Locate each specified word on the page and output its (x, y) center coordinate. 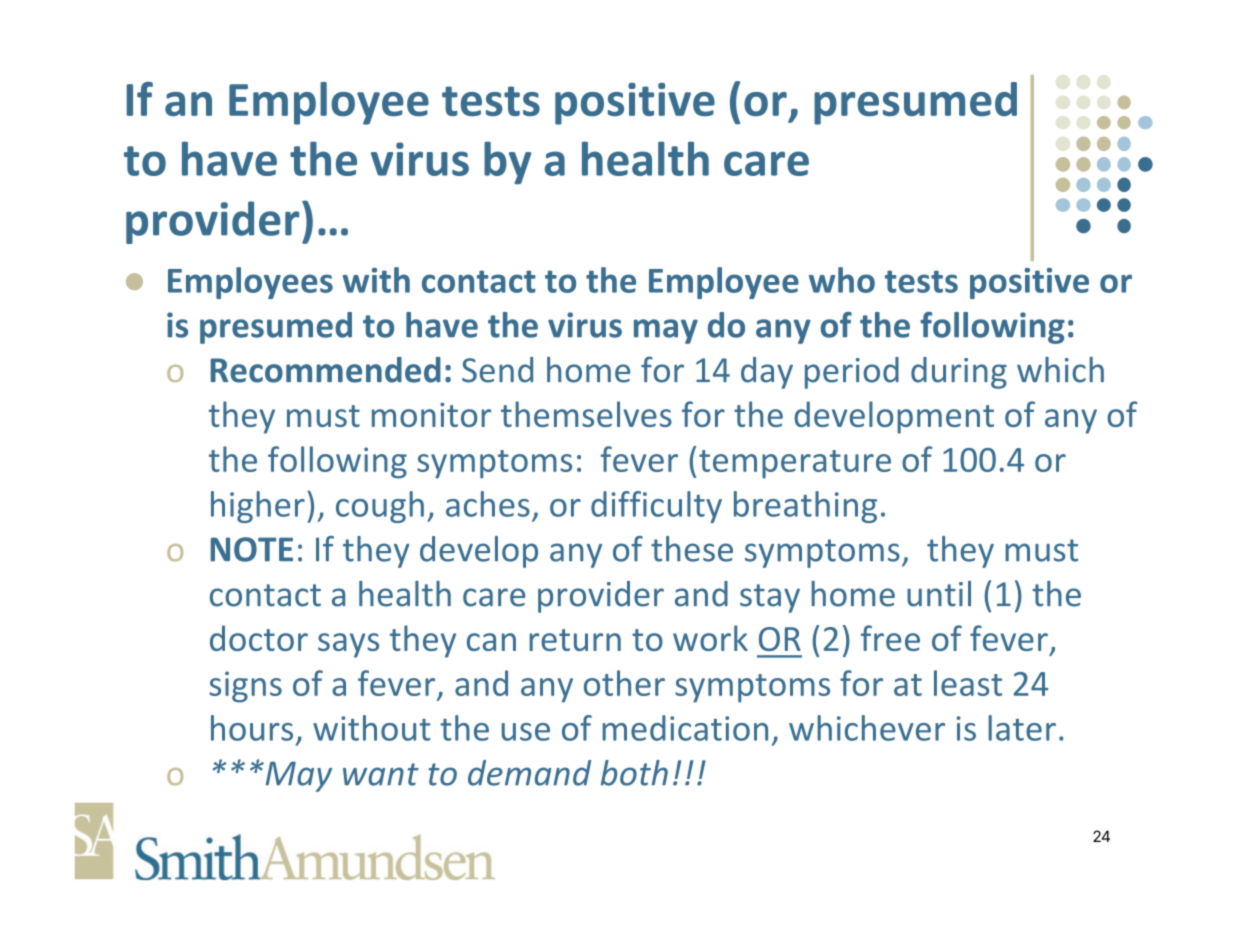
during (959, 373)
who (842, 280)
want (381, 774)
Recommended (326, 370)
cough (380, 507)
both (634, 773)
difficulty (656, 507)
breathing (805, 507)
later (1022, 728)
